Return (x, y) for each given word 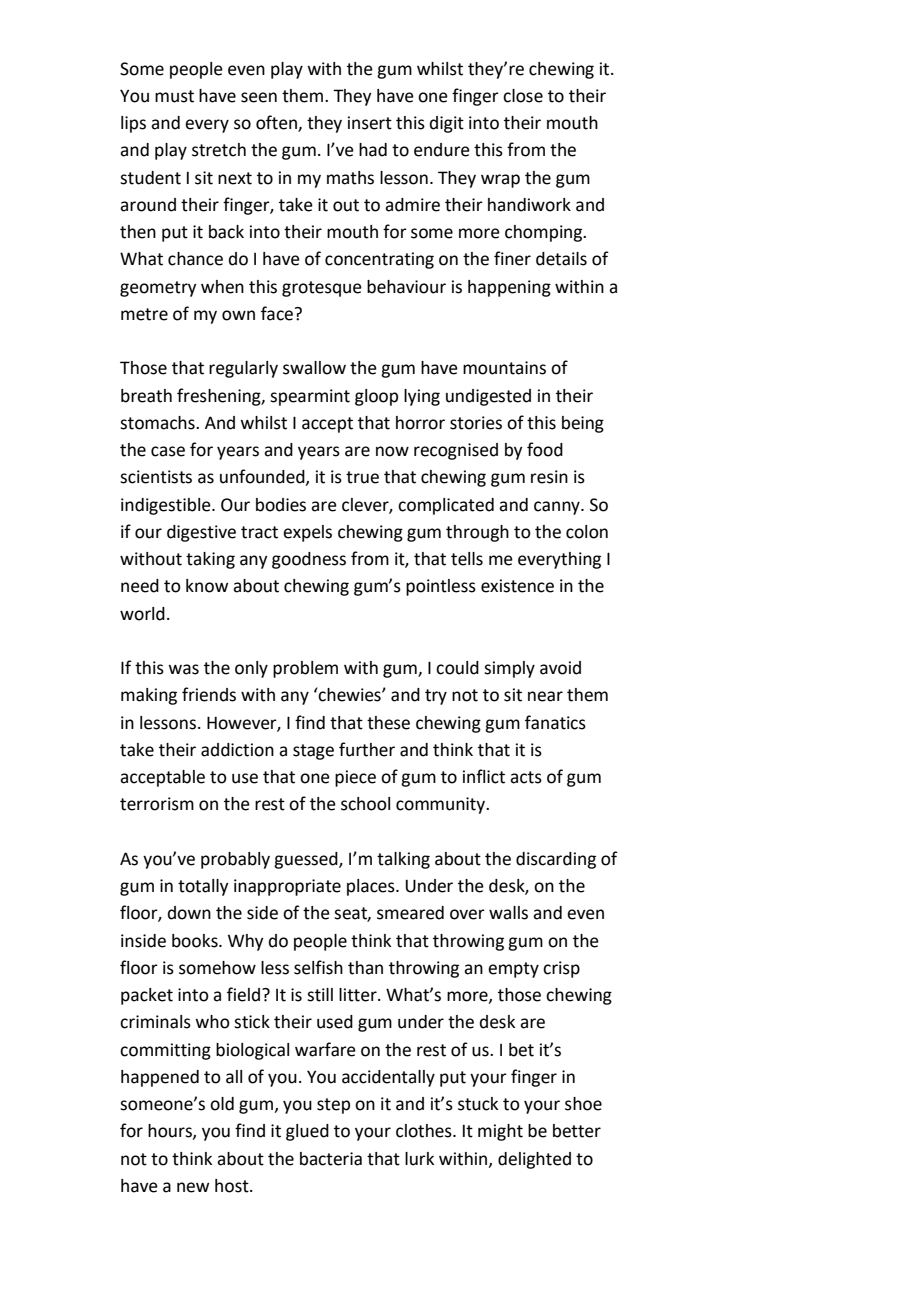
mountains (504, 368)
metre (144, 314)
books (196, 941)
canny (558, 508)
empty (513, 970)
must (174, 96)
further (367, 749)
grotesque (322, 289)
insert (370, 123)
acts (526, 777)
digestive (201, 533)
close (523, 96)
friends (209, 694)
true (362, 477)
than (365, 968)
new (193, 1187)
